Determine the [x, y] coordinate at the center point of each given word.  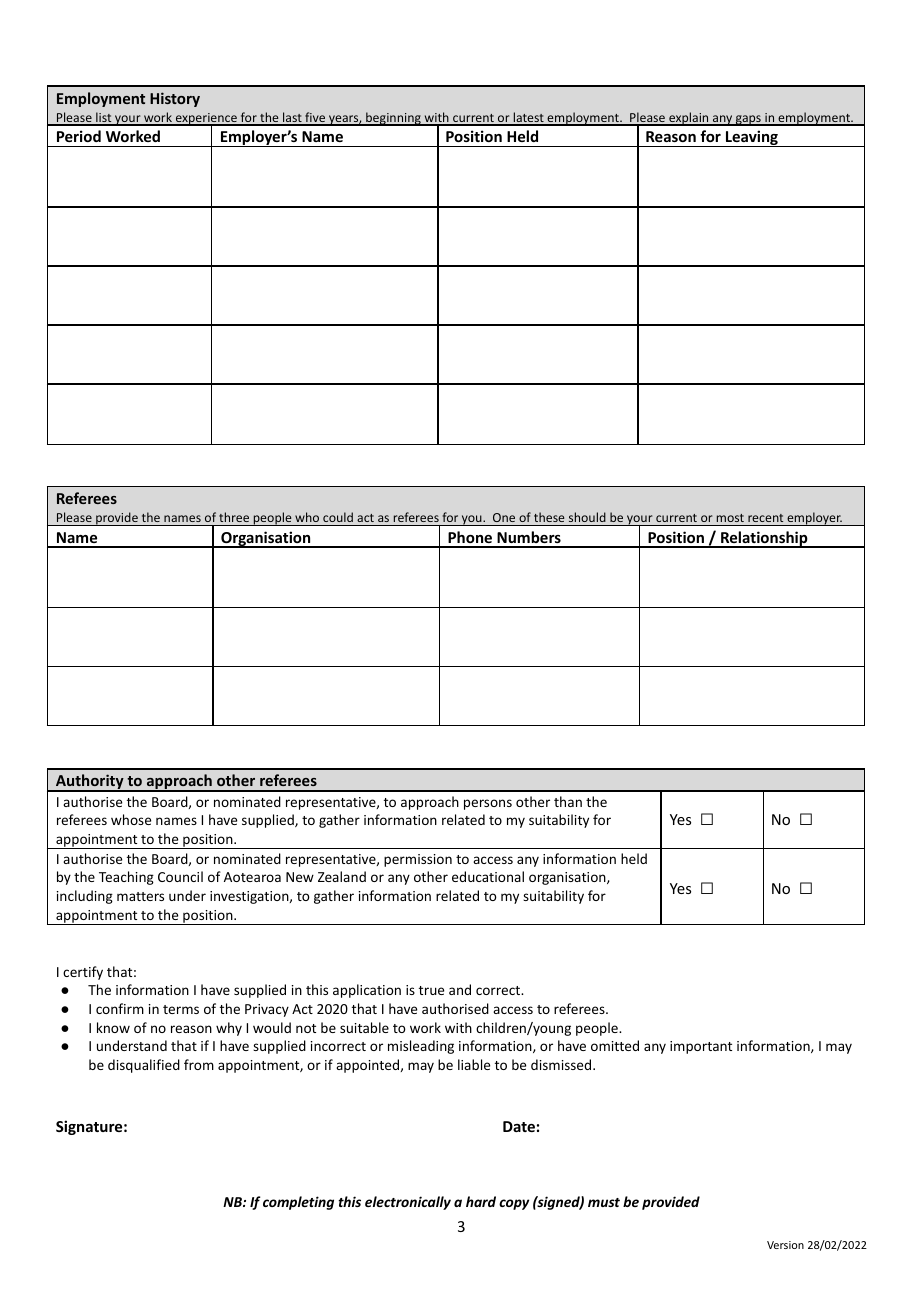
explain [689, 119]
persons [488, 804]
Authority [90, 783]
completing [298, 1203]
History [175, 99]
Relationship [764, 539]
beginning [393, 119]
